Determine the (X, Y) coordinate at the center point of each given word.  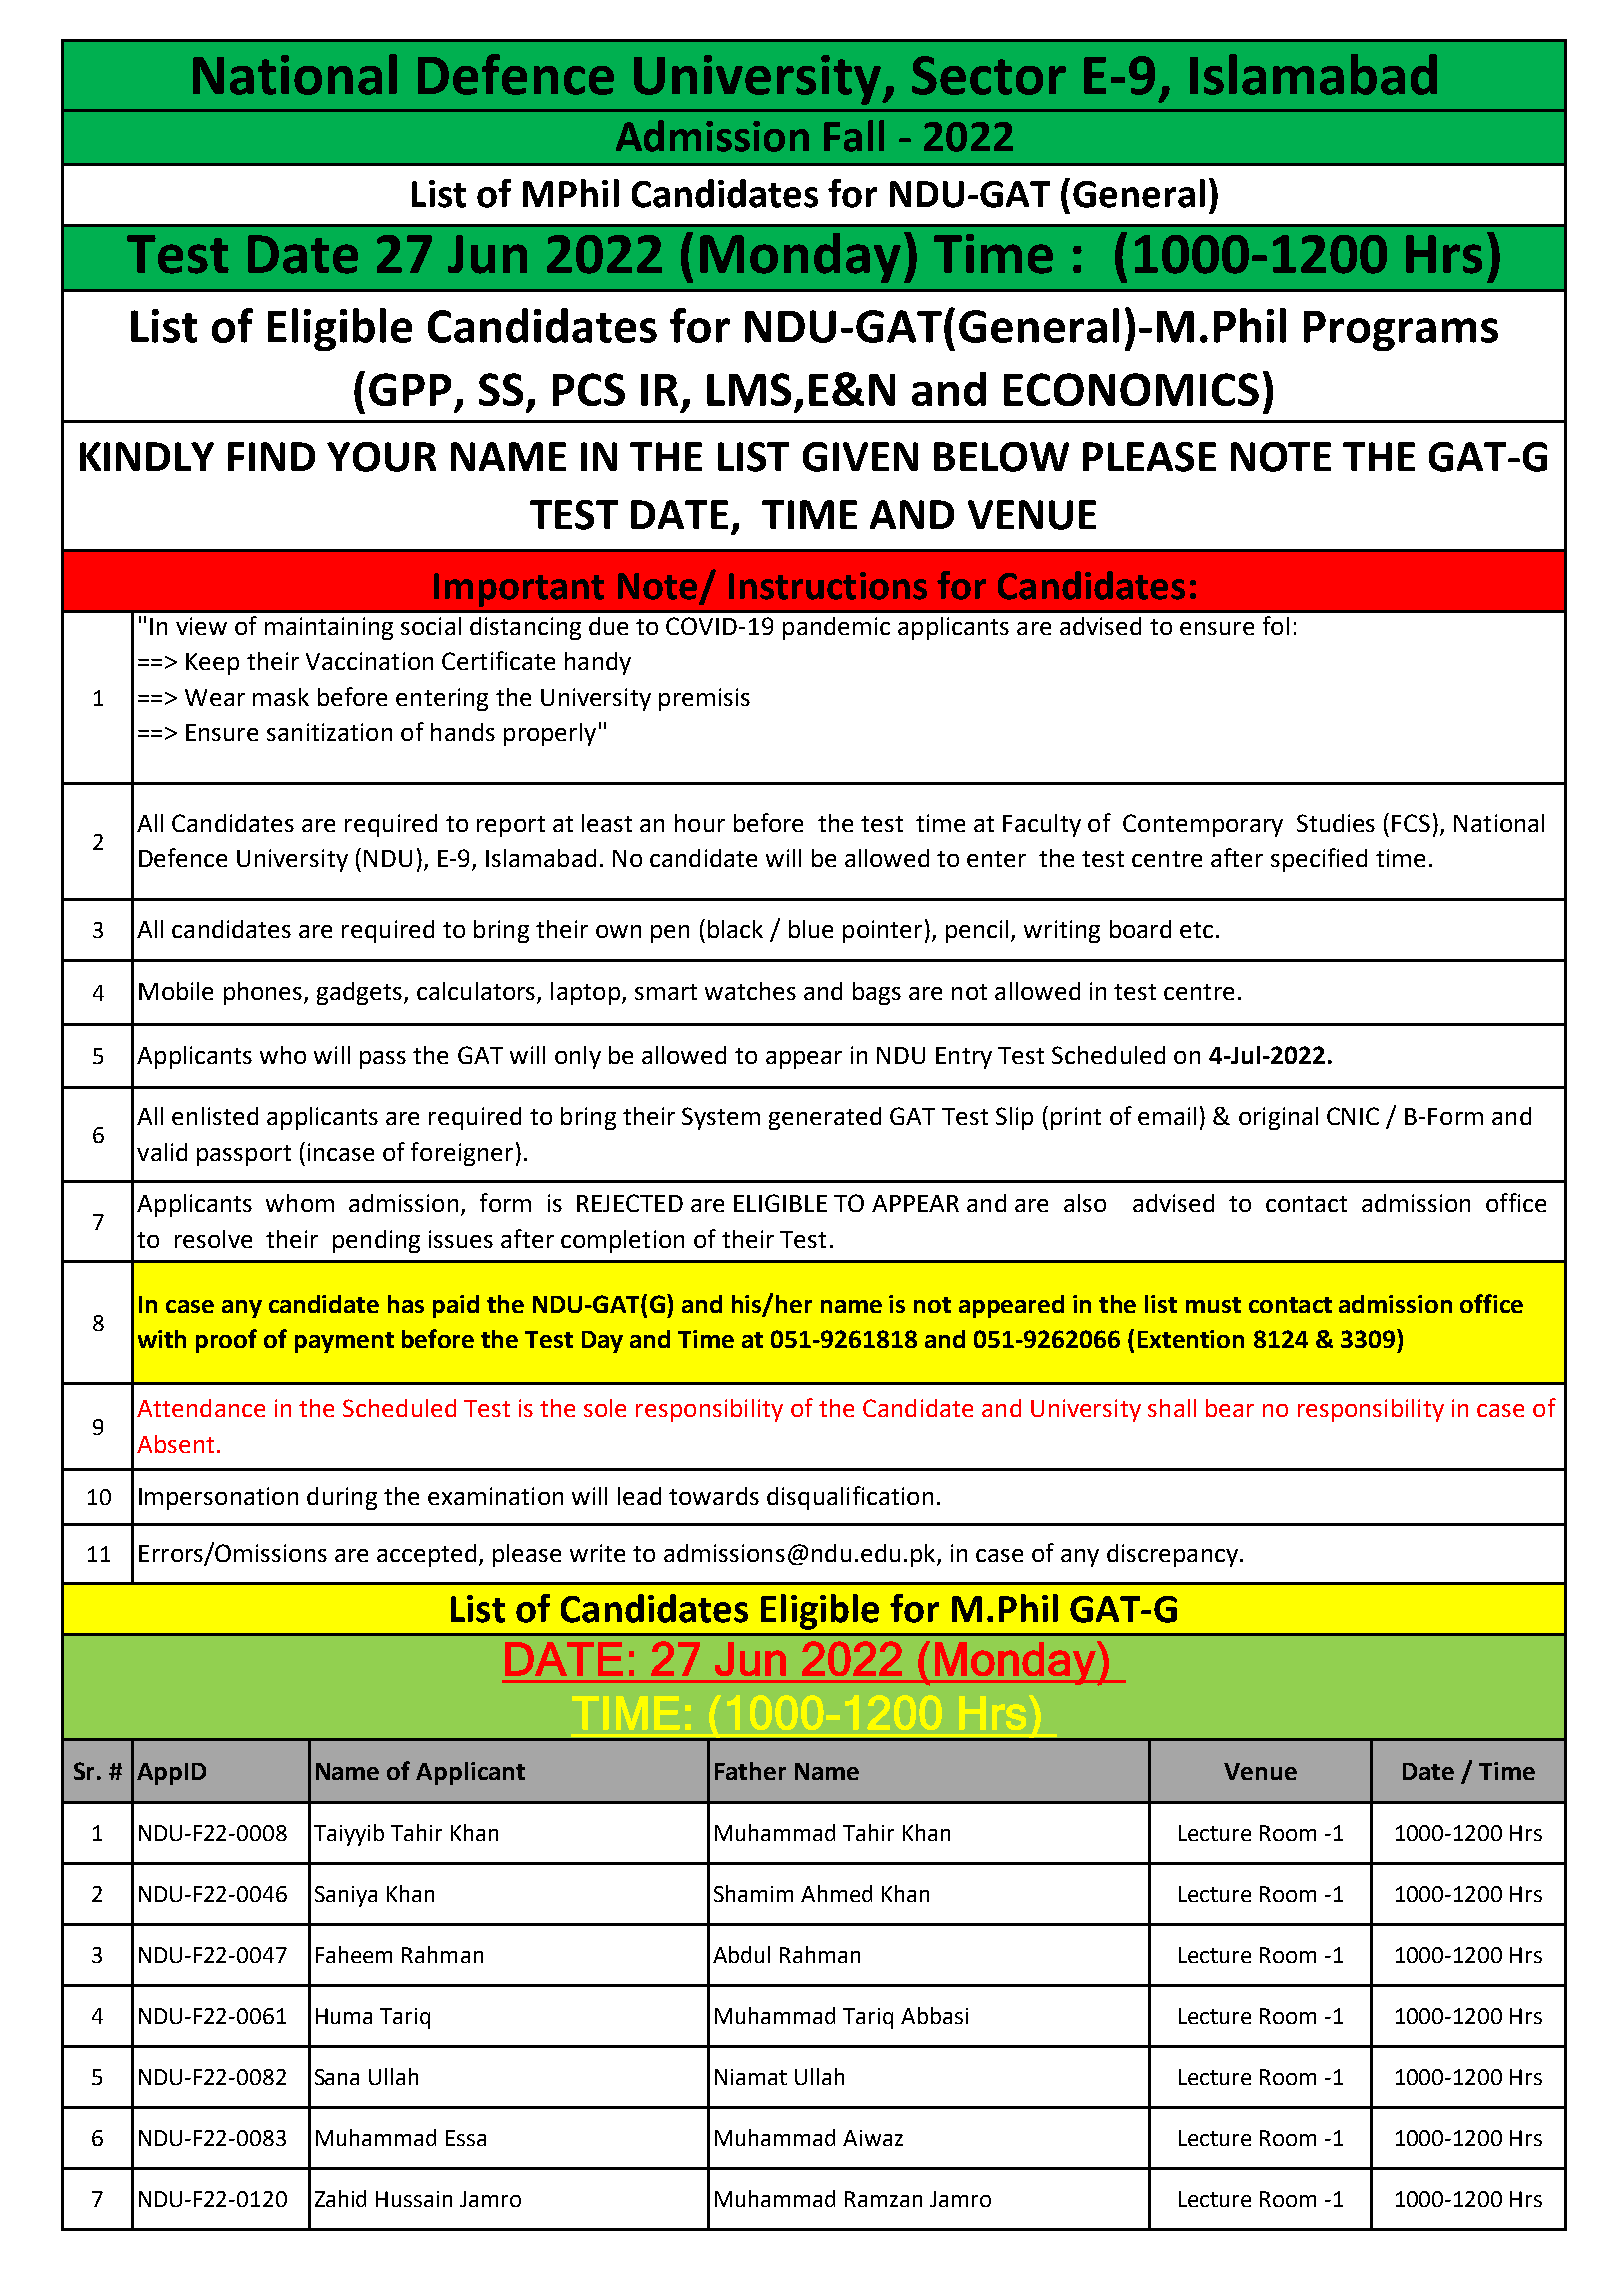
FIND (271, 456)
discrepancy (1172, 1555)
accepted (426, 1555)
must (1213, 1305)
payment (344, 1342)
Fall (854, 136)
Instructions (828, 586)
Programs (1401, 331)
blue (811, 929)
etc (1196, 930)
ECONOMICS (1131, 389)
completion (622, 1241)
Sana (337, 2077)
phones (264, 993)
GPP (410, 389)
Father (750, 1771)
